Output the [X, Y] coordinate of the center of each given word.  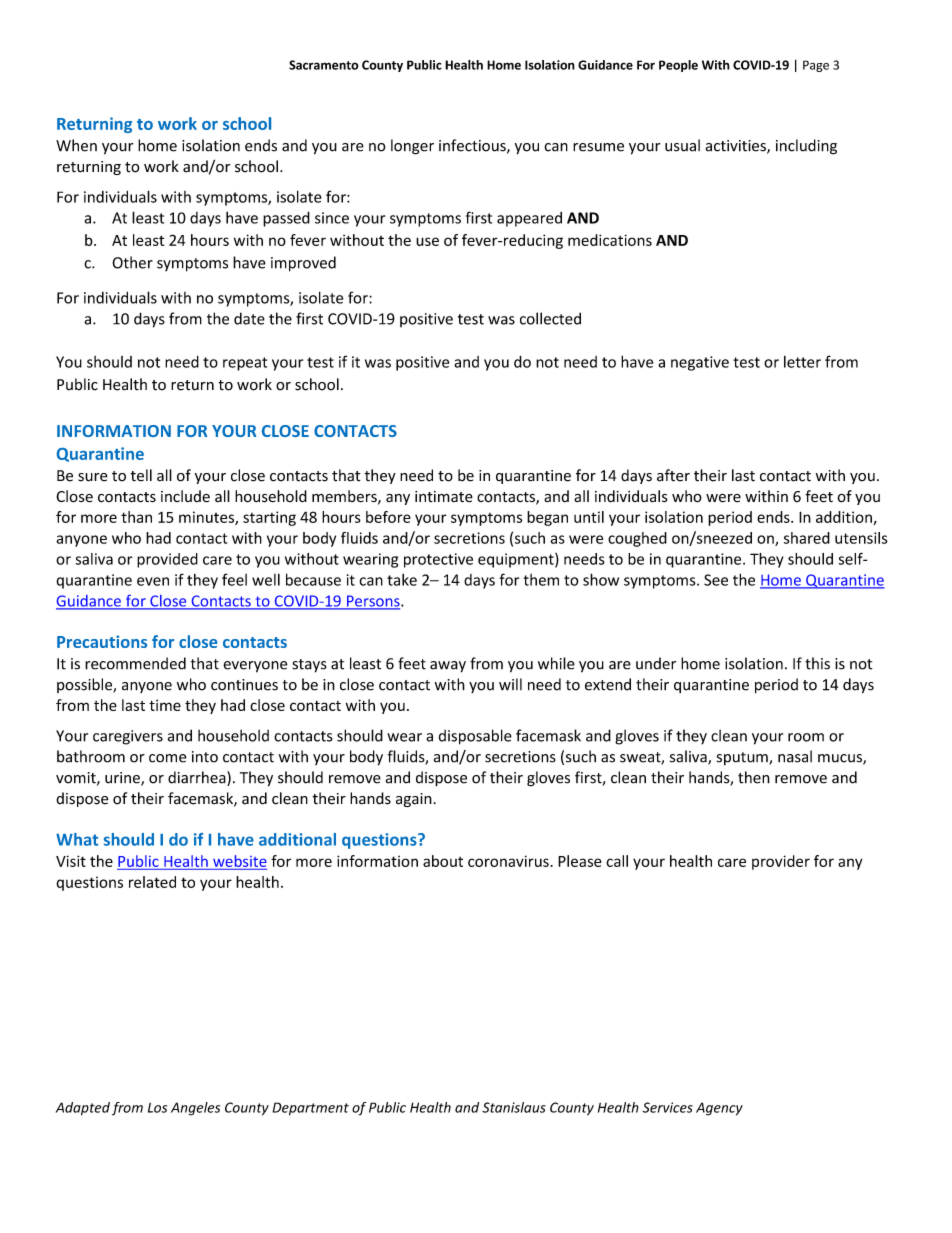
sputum [743, 759]
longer [412, 147]
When [76, 145]
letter [802, 362]
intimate [444, 496]
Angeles [195, 1109]
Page [816, 66]
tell [141, 475]
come [168, 758]
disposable [475, 737]
